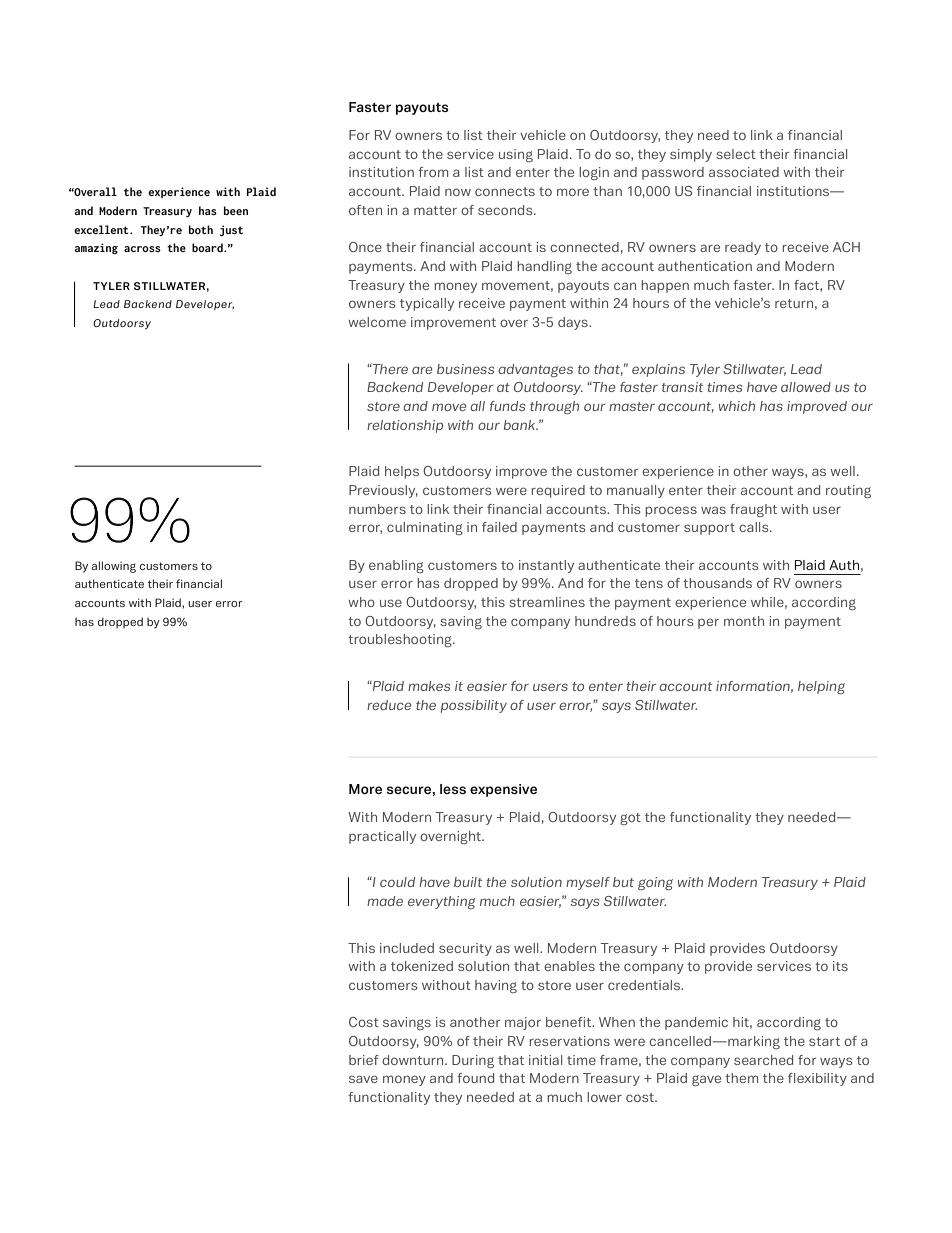 The image size is (952, 1233). What do you see at coordinates (363, 1079) in the image?
I see `save` at bounding box center [363, 1079].
